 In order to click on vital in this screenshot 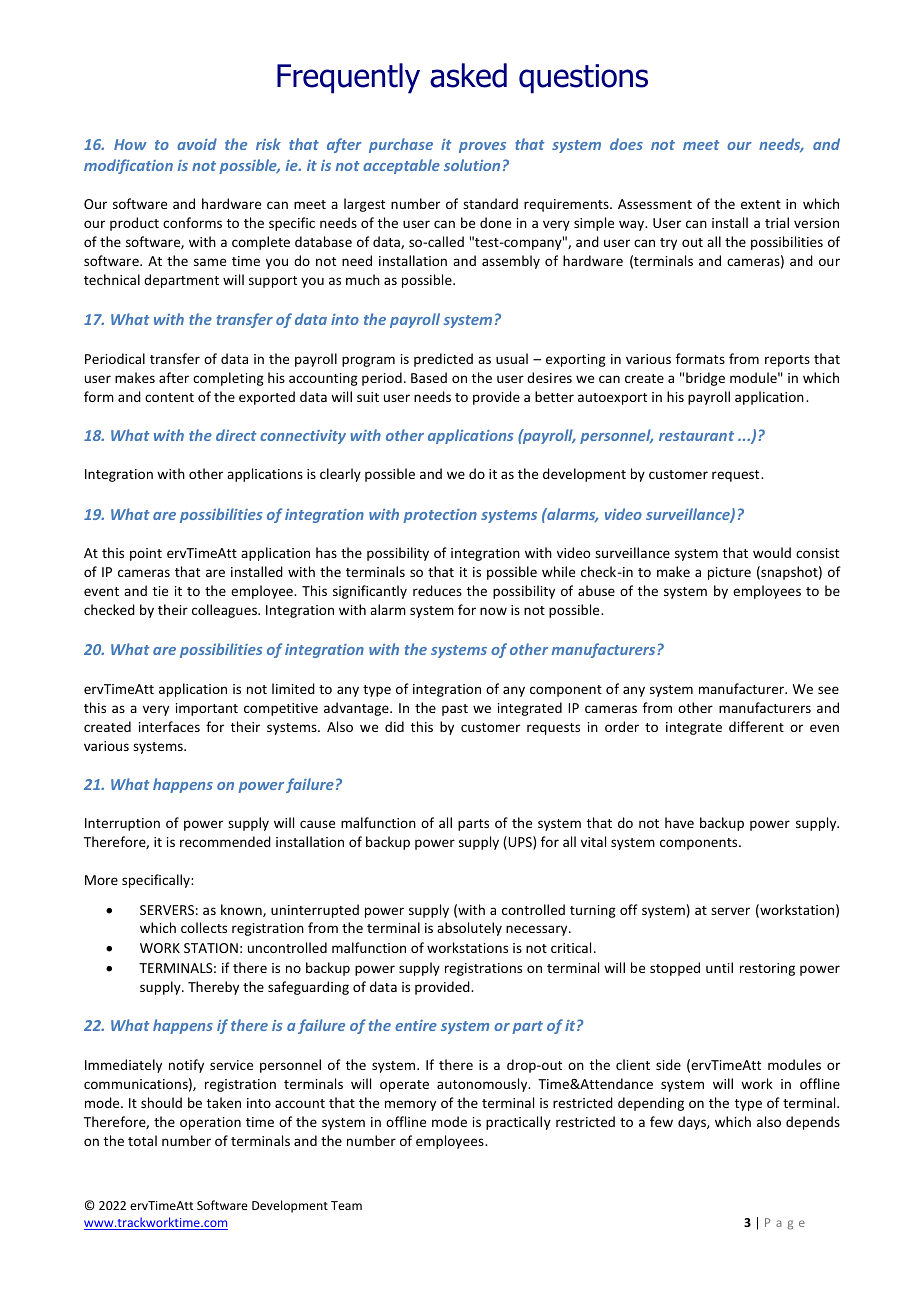, I will do `click(593, 841)`.
